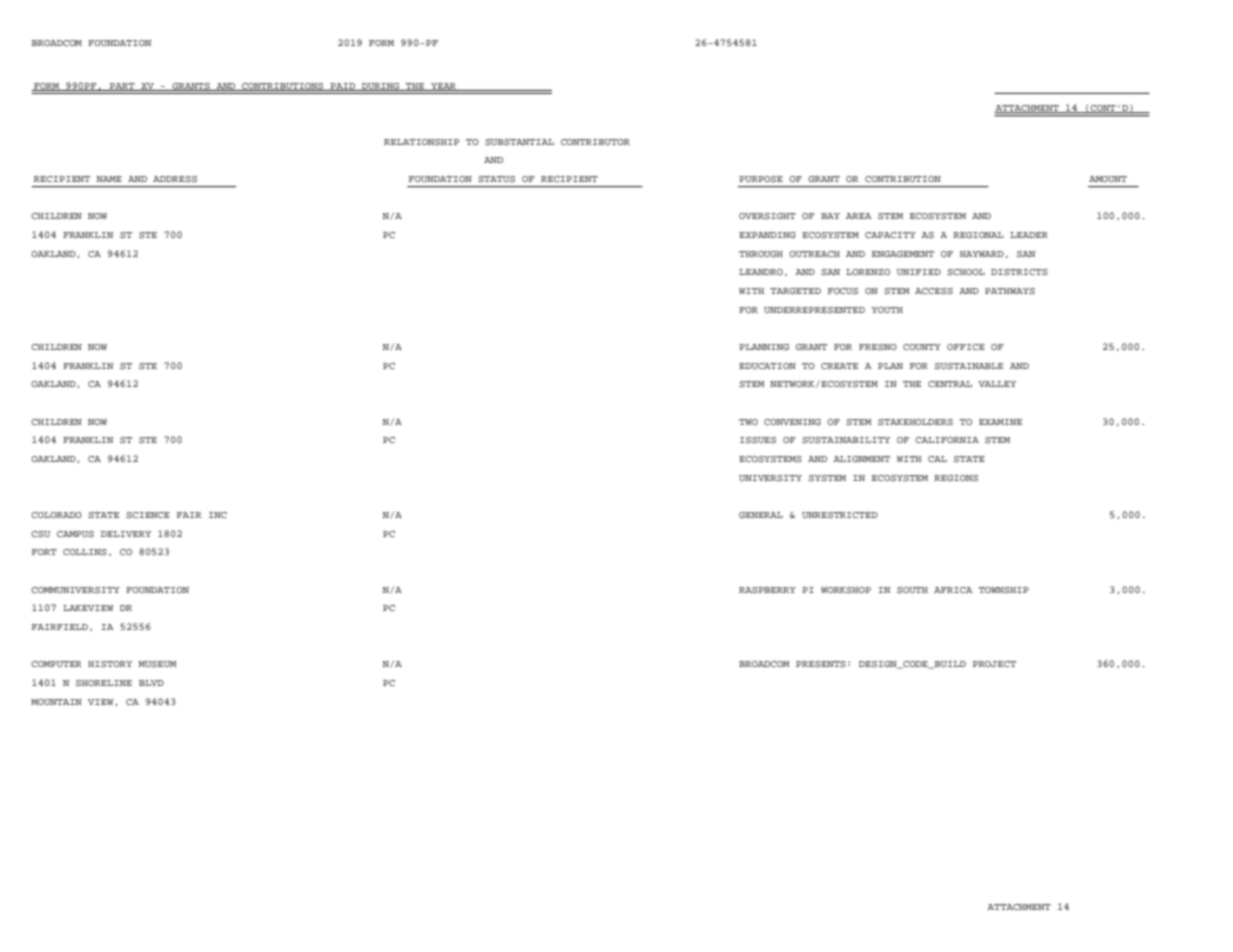 The image size is (1233, 952). I want to click on EDUCATION, so click(767, 366).
